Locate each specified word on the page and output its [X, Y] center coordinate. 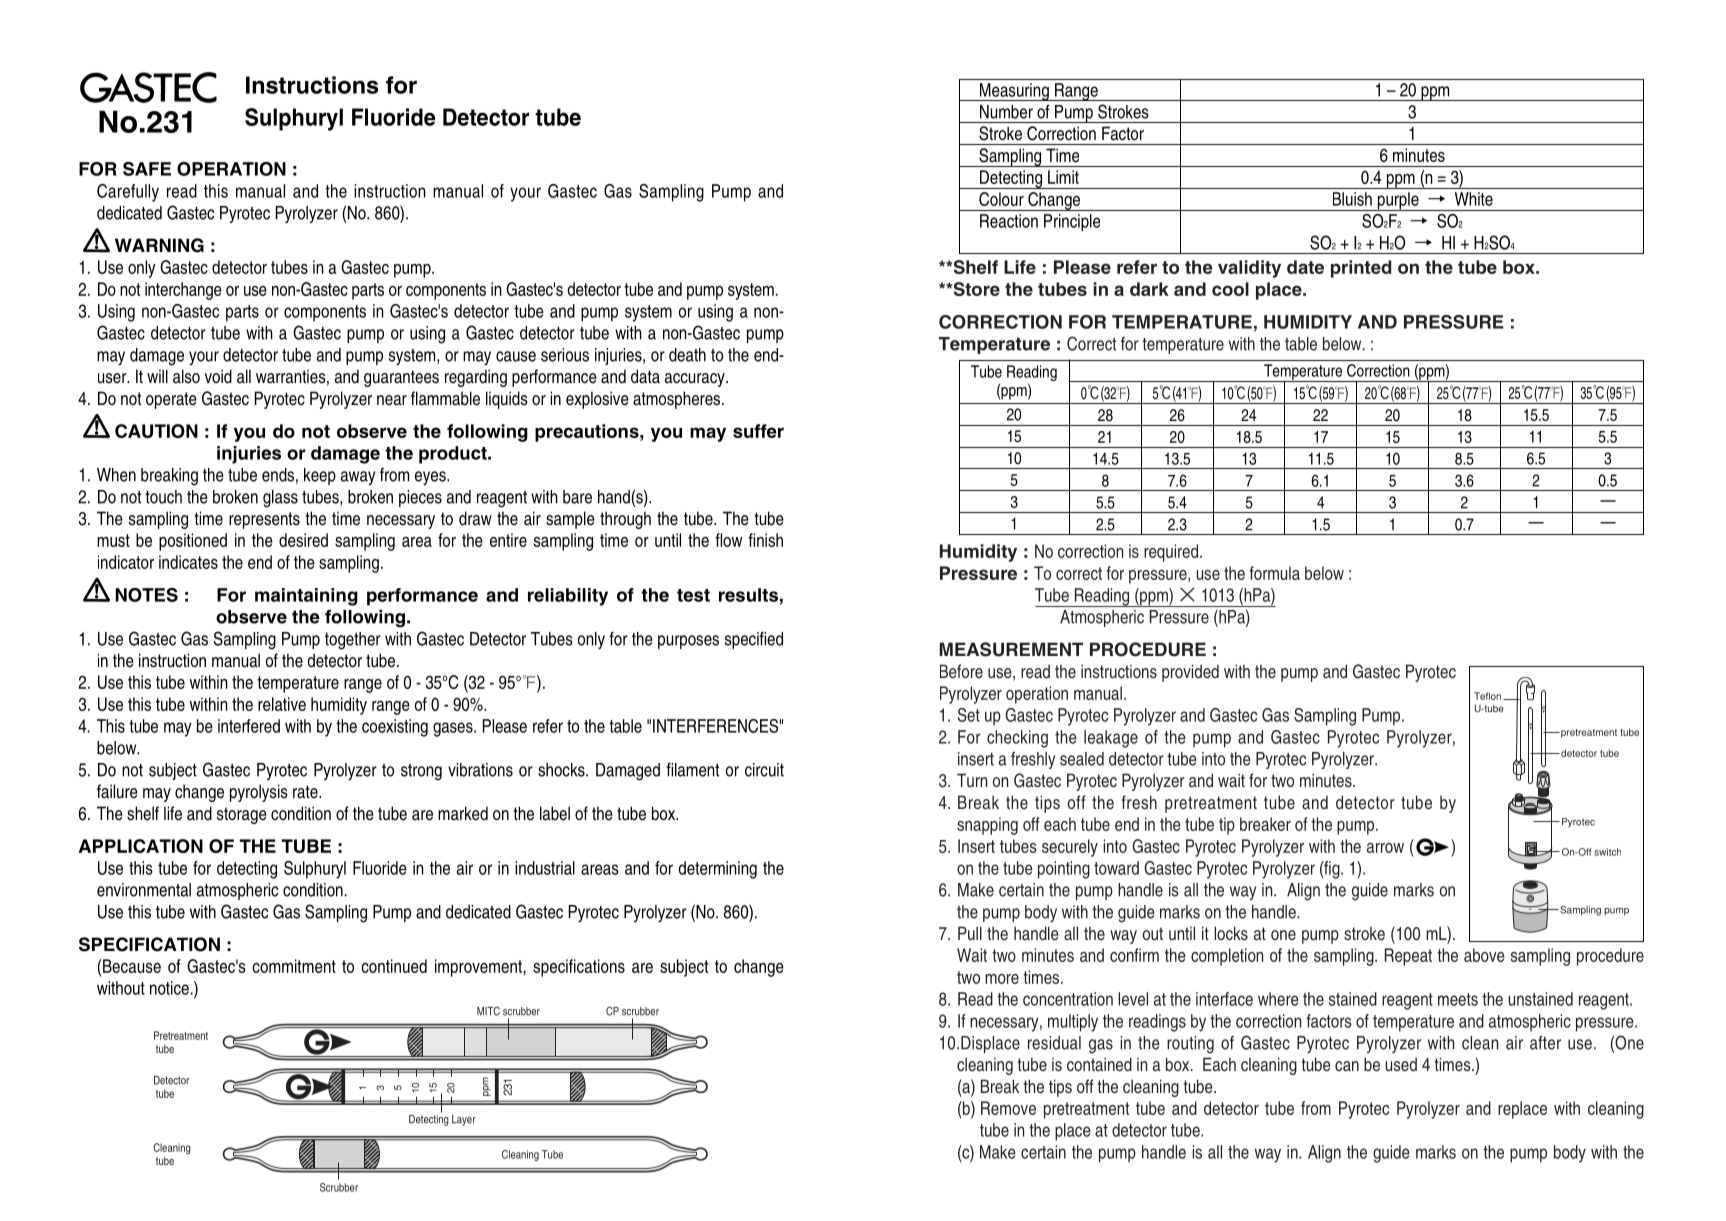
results [748, 595]
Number [1006, 112]
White [1474, 199]
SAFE [147, 169]
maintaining [306, 597]
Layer [464, 1120]
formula [1274, 573]
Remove [1008, 1108]
